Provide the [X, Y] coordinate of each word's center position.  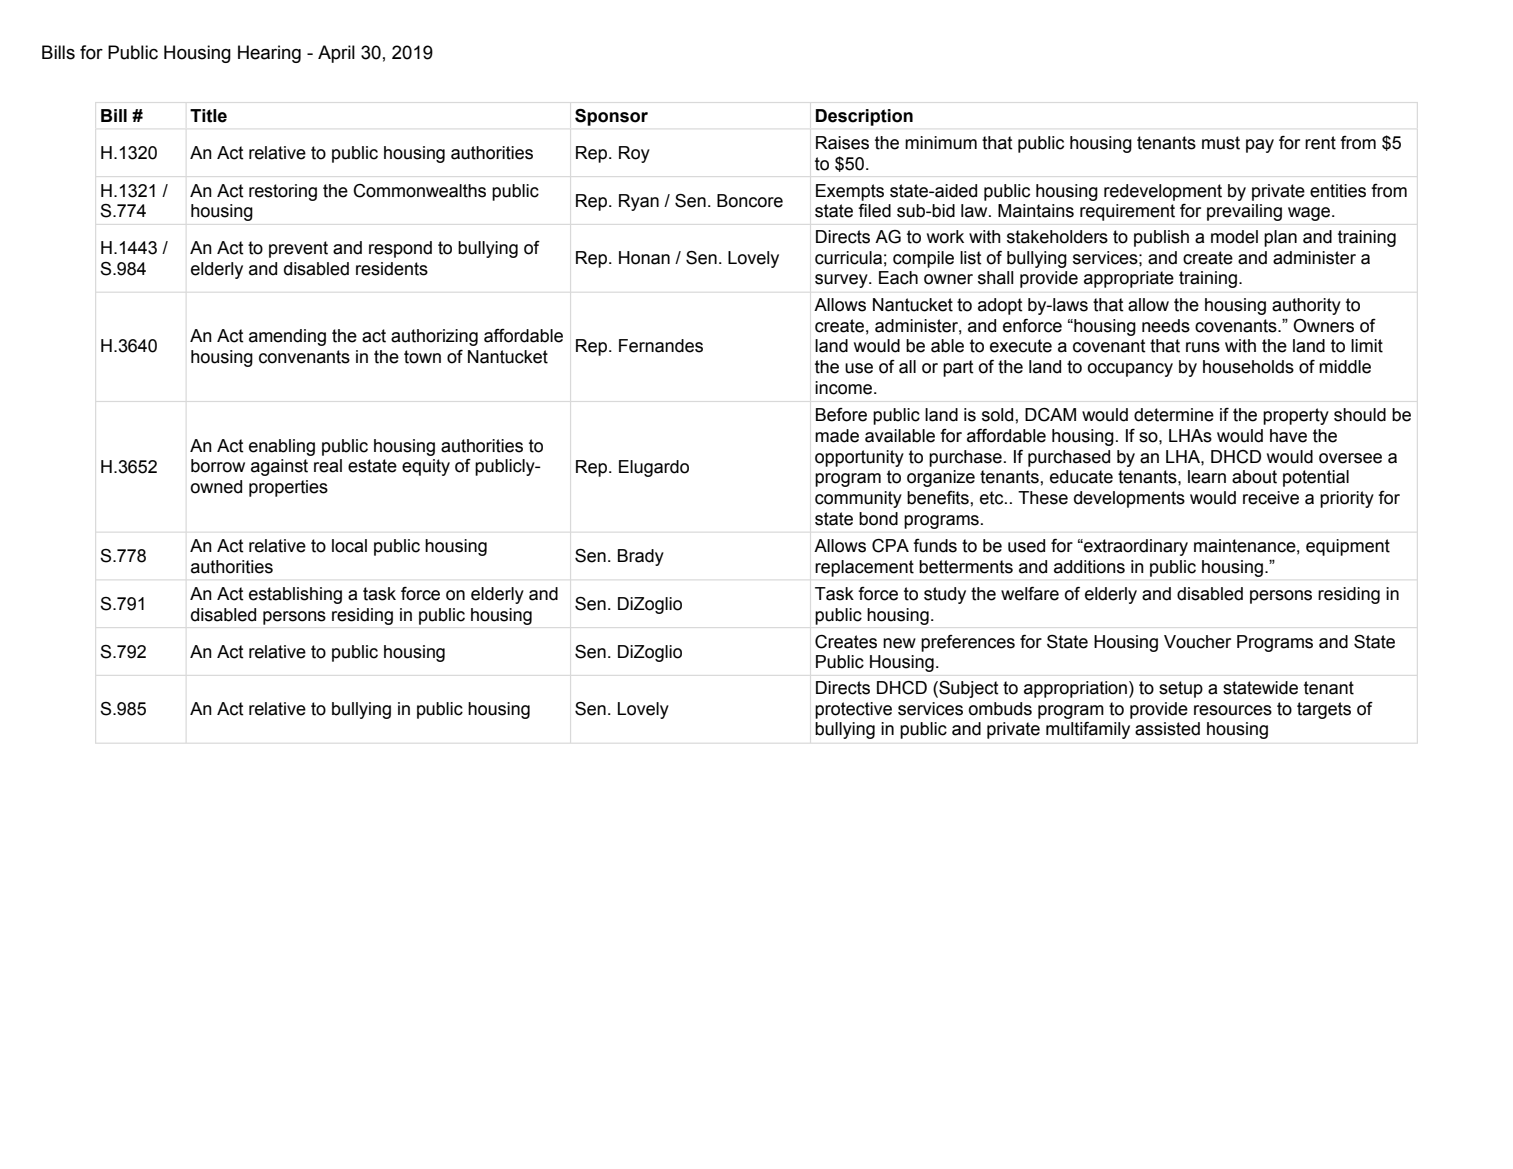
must [1221, 143]
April [336, 54]
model [1234, 237]
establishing [295, 595]
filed [874, 211]
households [1248, 367]
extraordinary [1135, 547]
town [422, 357]
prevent [298, 249]
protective [853, 710]
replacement [864, 568]
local [349, 546]
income [845, 388]
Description [864, 117]
